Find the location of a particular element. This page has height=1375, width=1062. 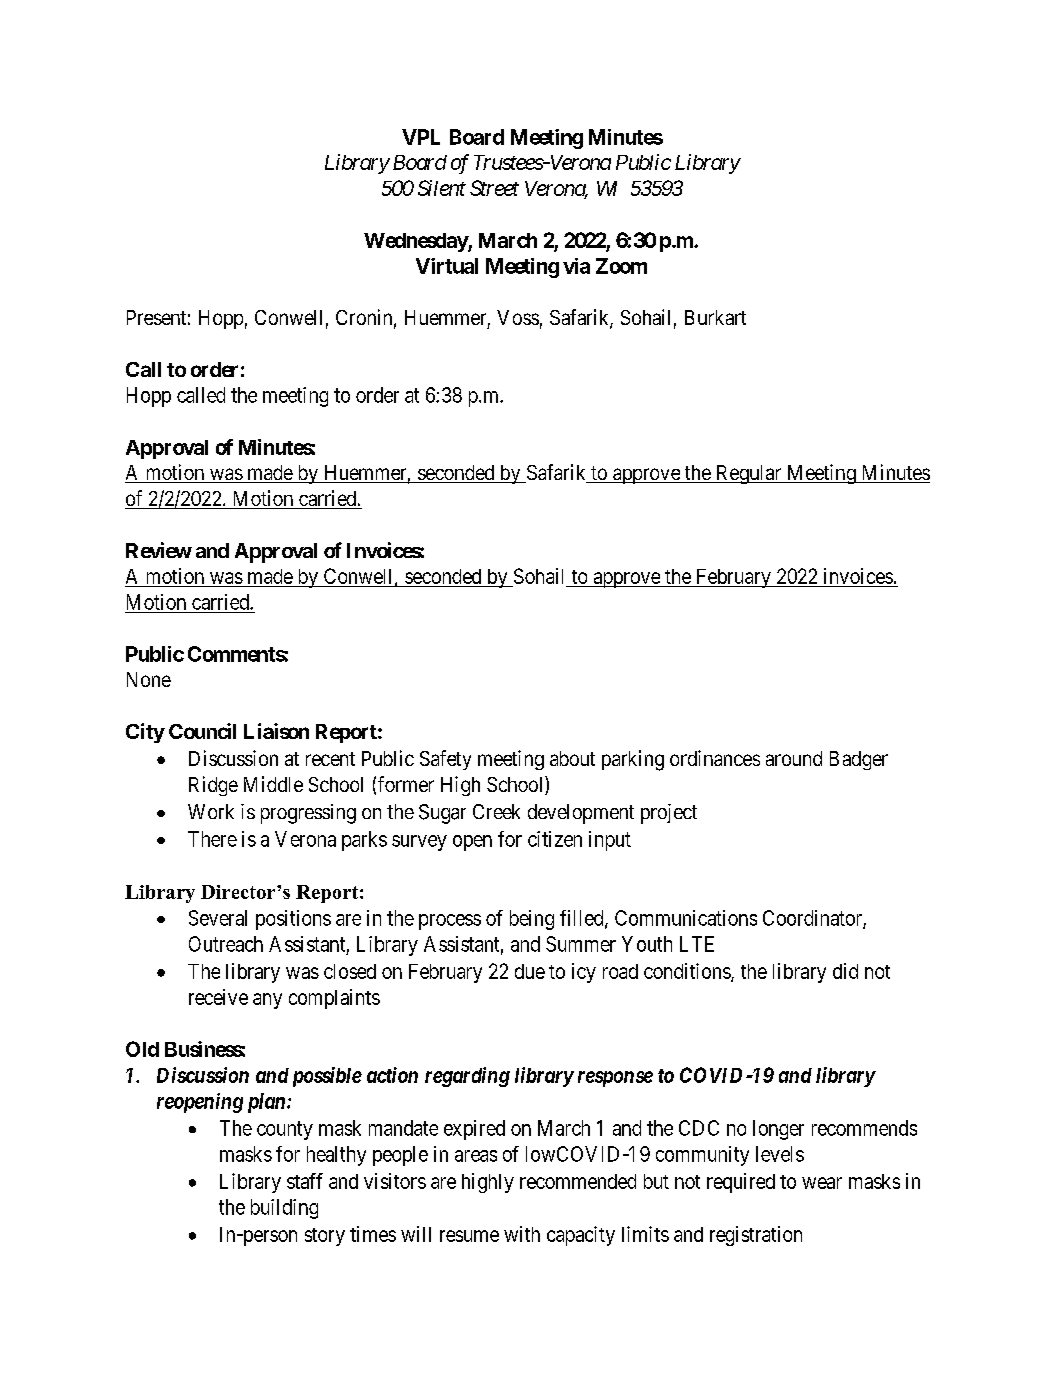

Council is located at coordinates (202, 731).
